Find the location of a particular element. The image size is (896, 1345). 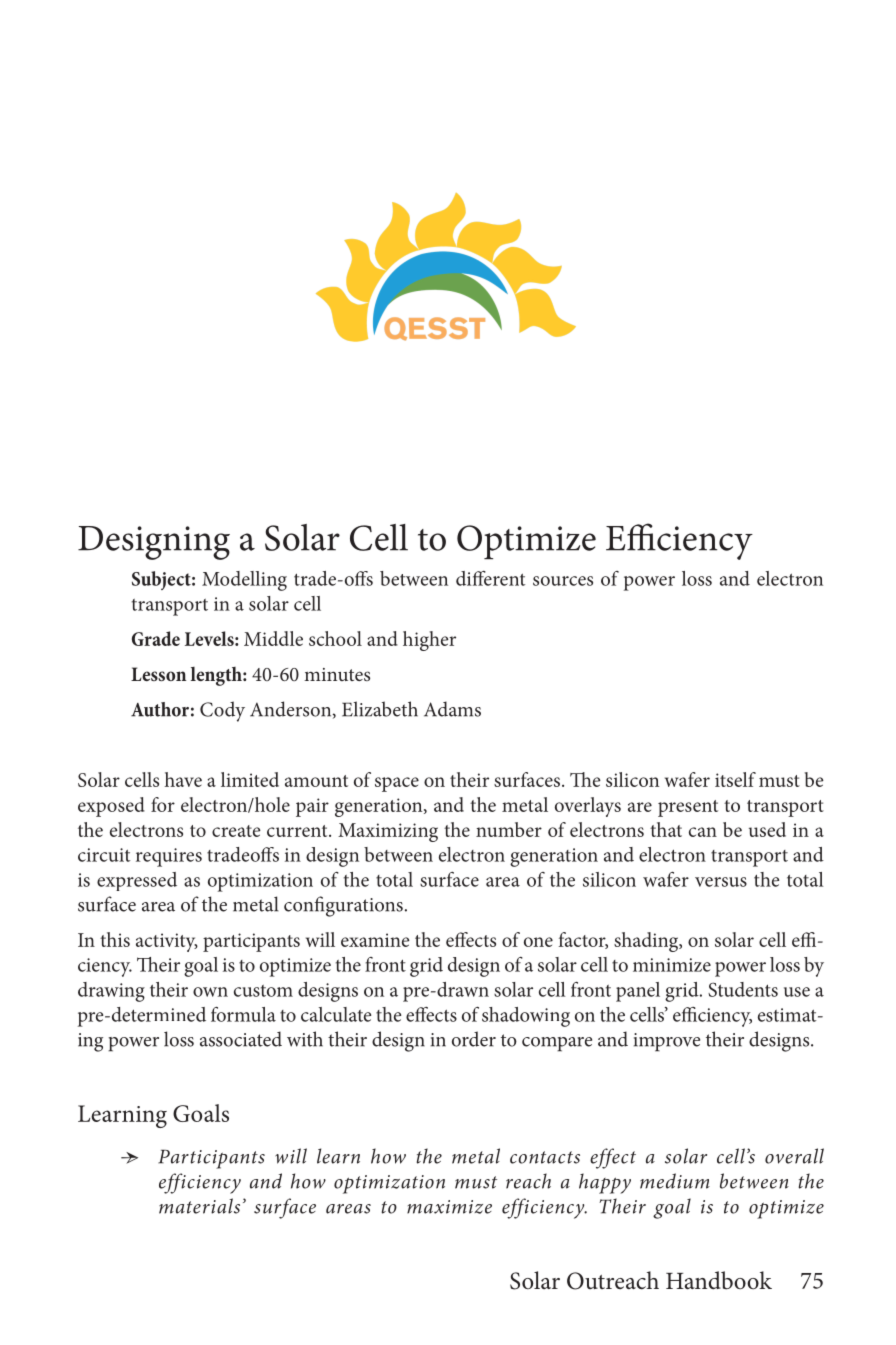

materials is located at coordinates (199, 1206).
